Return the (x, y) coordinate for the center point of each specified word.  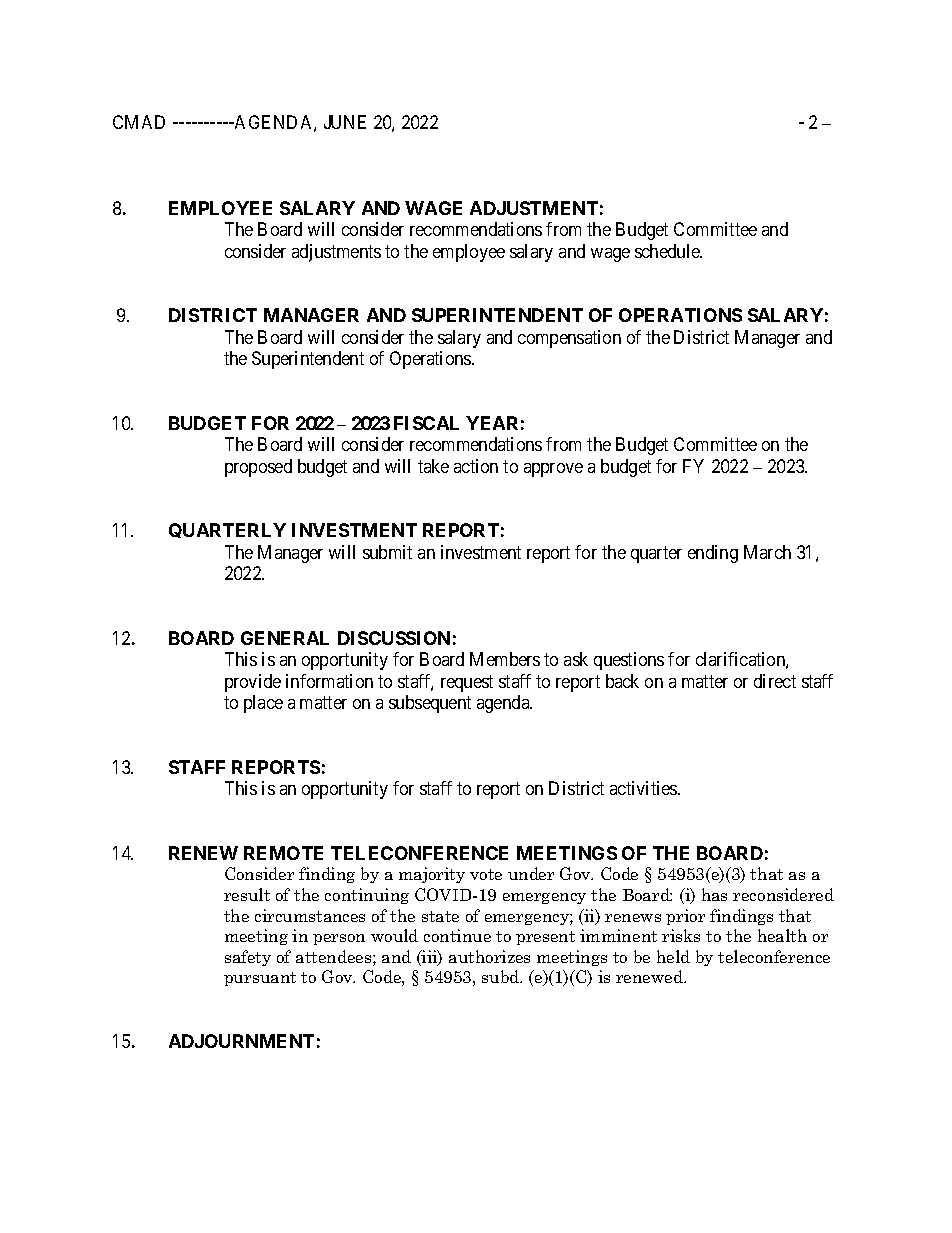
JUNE (345, 122)
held (673, 956)
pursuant (260, 979)
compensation (569, 339)
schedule (668, 251)
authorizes (489, 956)
